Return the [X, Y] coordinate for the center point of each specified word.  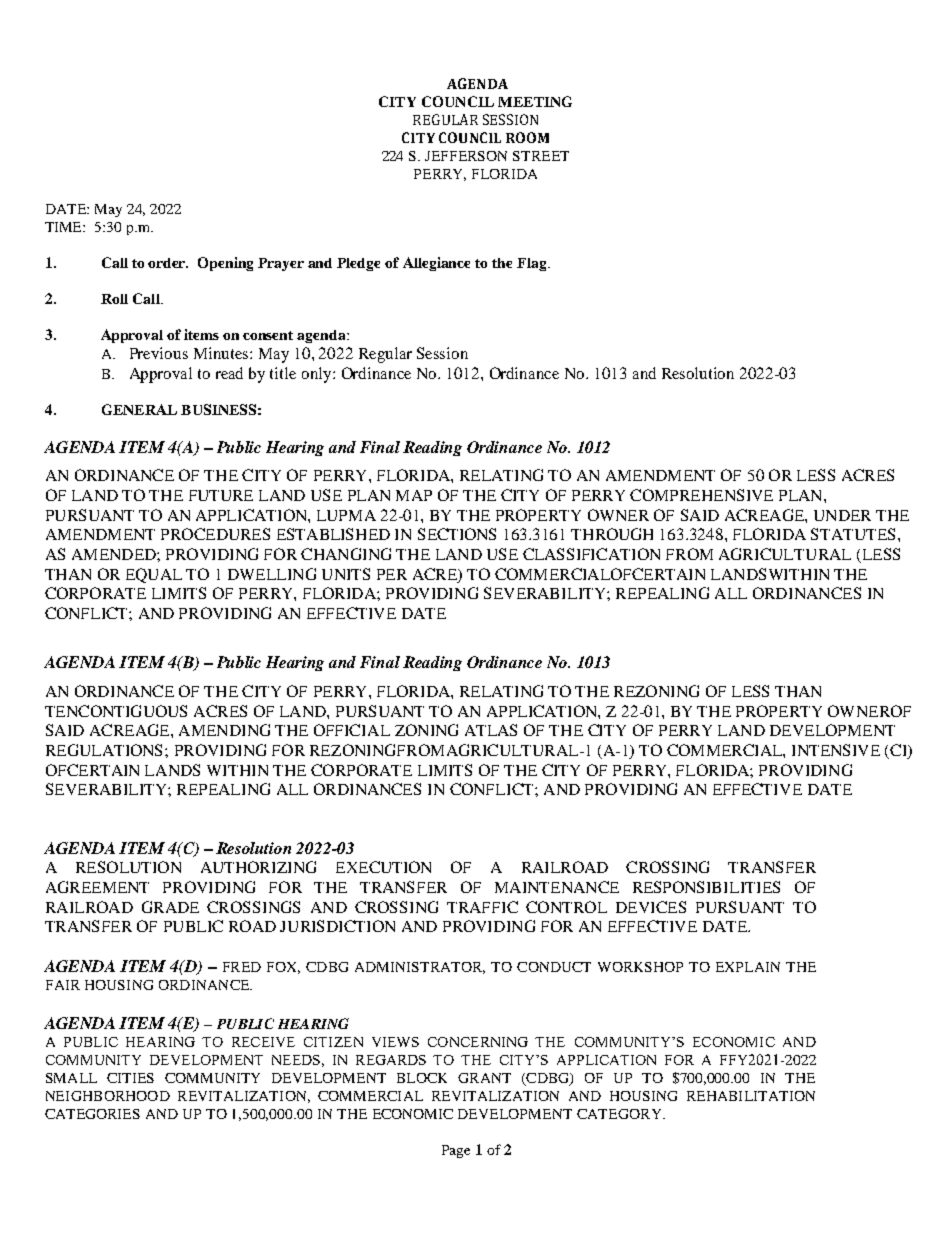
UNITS [346, 574]
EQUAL [154, 575]
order [168, 263]
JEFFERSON [466, 156]
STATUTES [853, 534]
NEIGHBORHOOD [108, 1096]
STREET [541, 156]
